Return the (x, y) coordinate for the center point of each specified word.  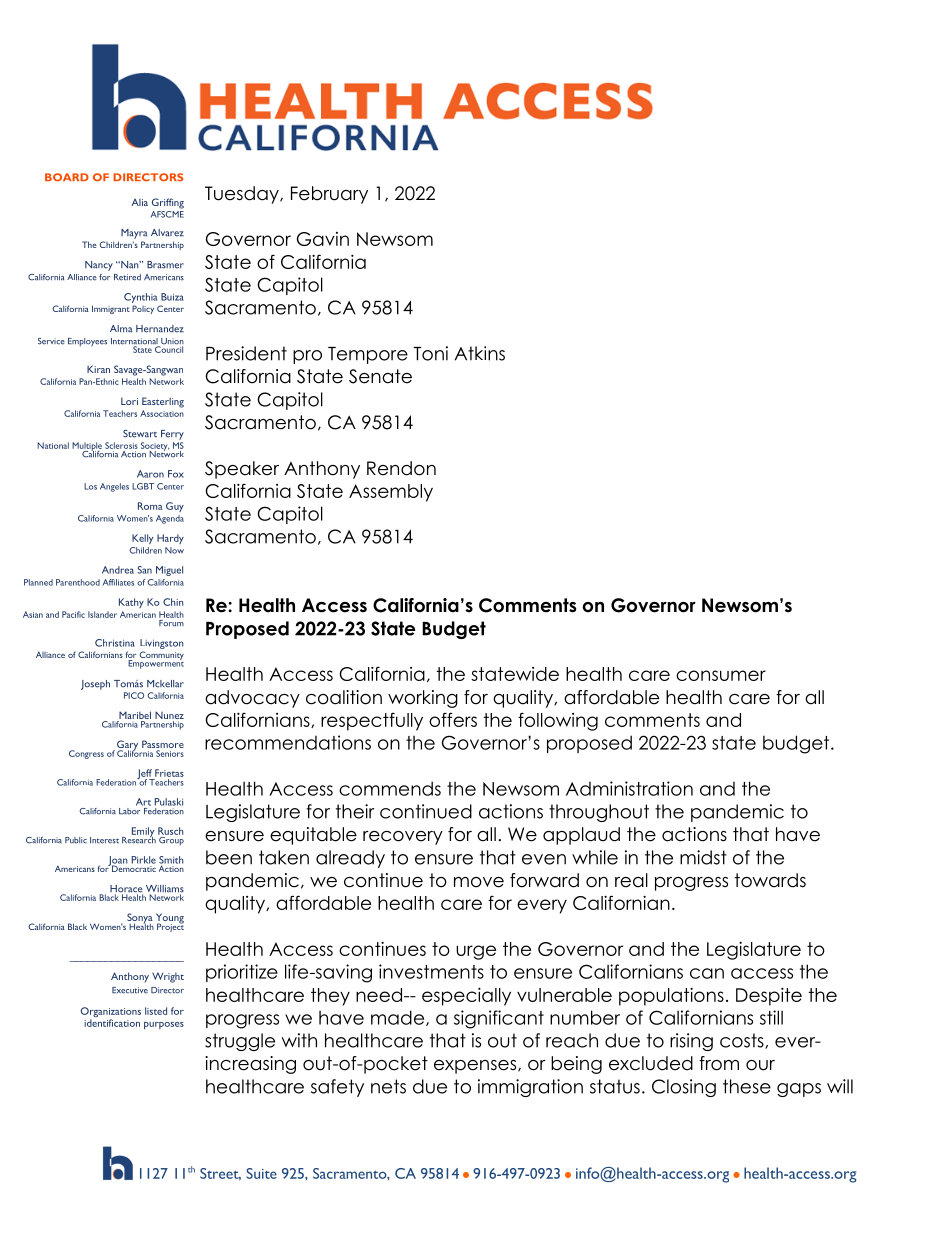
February (329, 195)
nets (388, 1086)
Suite (261, 1173)
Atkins (479, 353)
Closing (684, 1088)
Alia (139, 202)
